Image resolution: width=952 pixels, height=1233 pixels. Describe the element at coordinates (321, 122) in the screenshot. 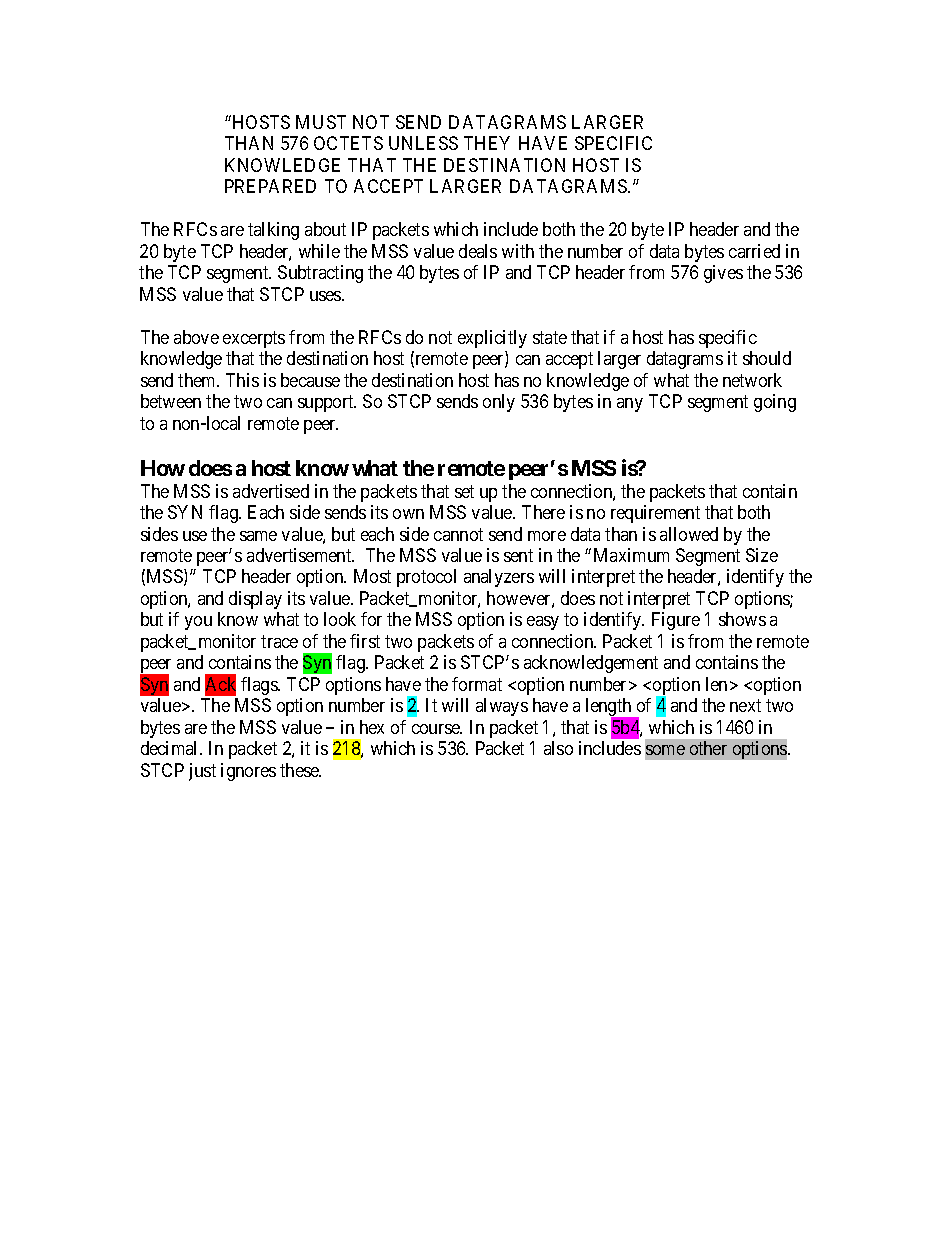

I see `MUST` at that location.
